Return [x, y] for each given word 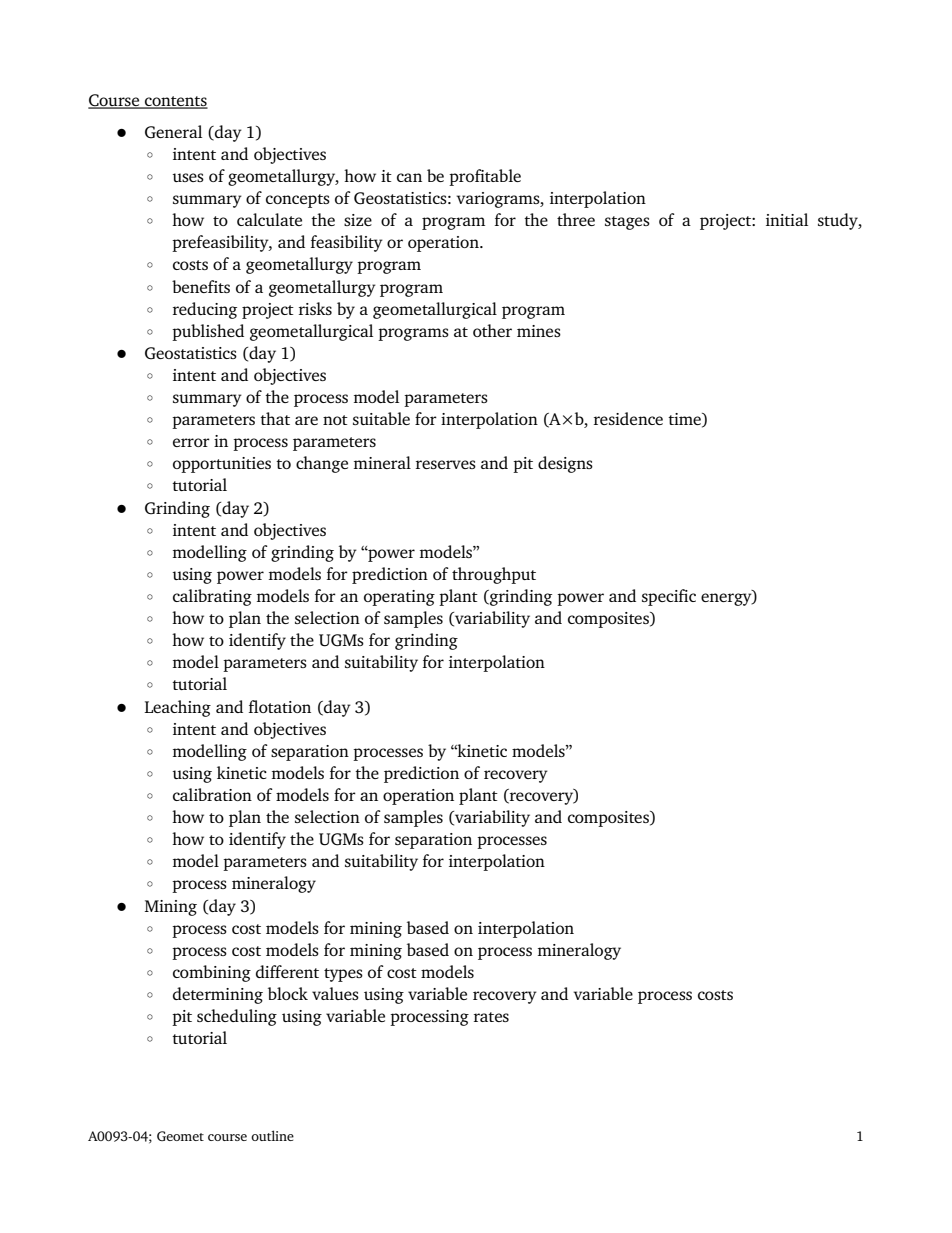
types [343, 975]
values [335, 993]
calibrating [212, 597]
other [492, 330]
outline [272, 1135]
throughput [494, 575]
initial [787, 219]
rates [491, 1017]
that [275, 418]
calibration [212, 794]
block [288, 993]
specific [669, 597]
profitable [485, 177]
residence [628, 418]
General [173, 132]
